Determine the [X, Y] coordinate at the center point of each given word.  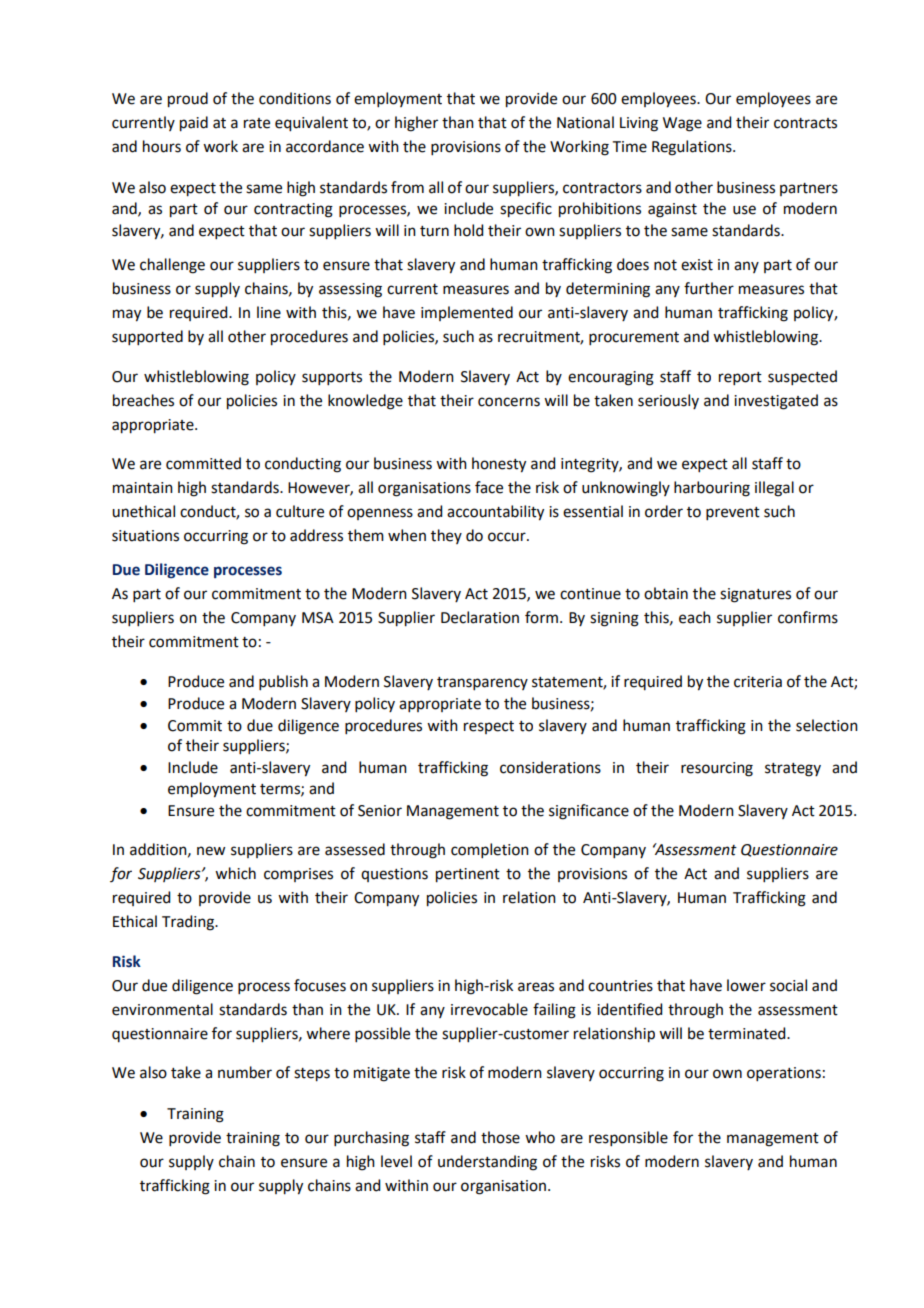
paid [194, 124]
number [245, 1072]
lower [746, 985]
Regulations [693, 148]
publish [283, 682]
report [740, 378]
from [407, 187]
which [235, 873]
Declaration [480, 617]
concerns [509, 402]
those [500, 1137]
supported [147, 337]
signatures [755, 595]
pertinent [468, 875]
